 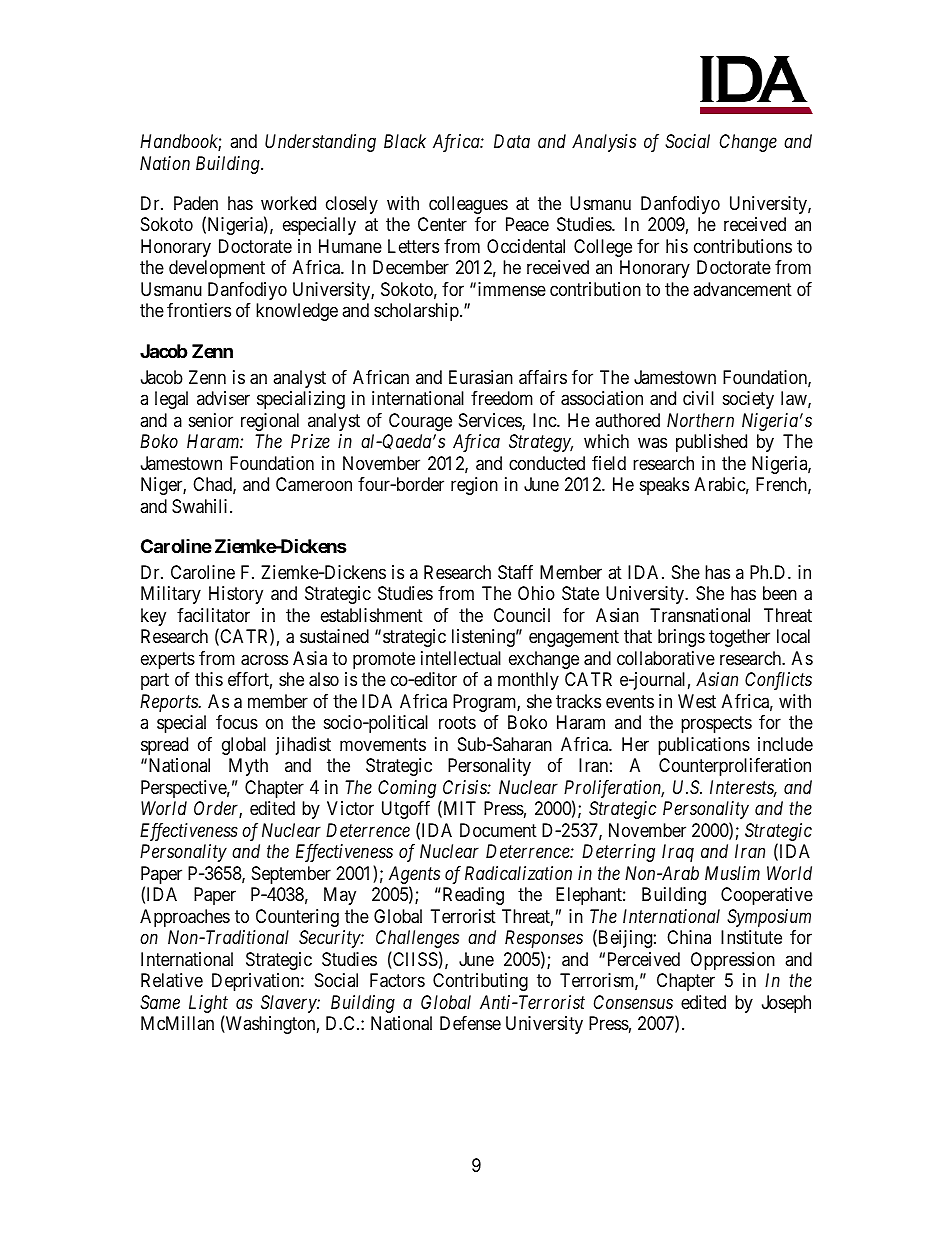 What do you see at coordinates (236, 595) in the screenshot?
I see `History` at bounding box center [236, 595].
